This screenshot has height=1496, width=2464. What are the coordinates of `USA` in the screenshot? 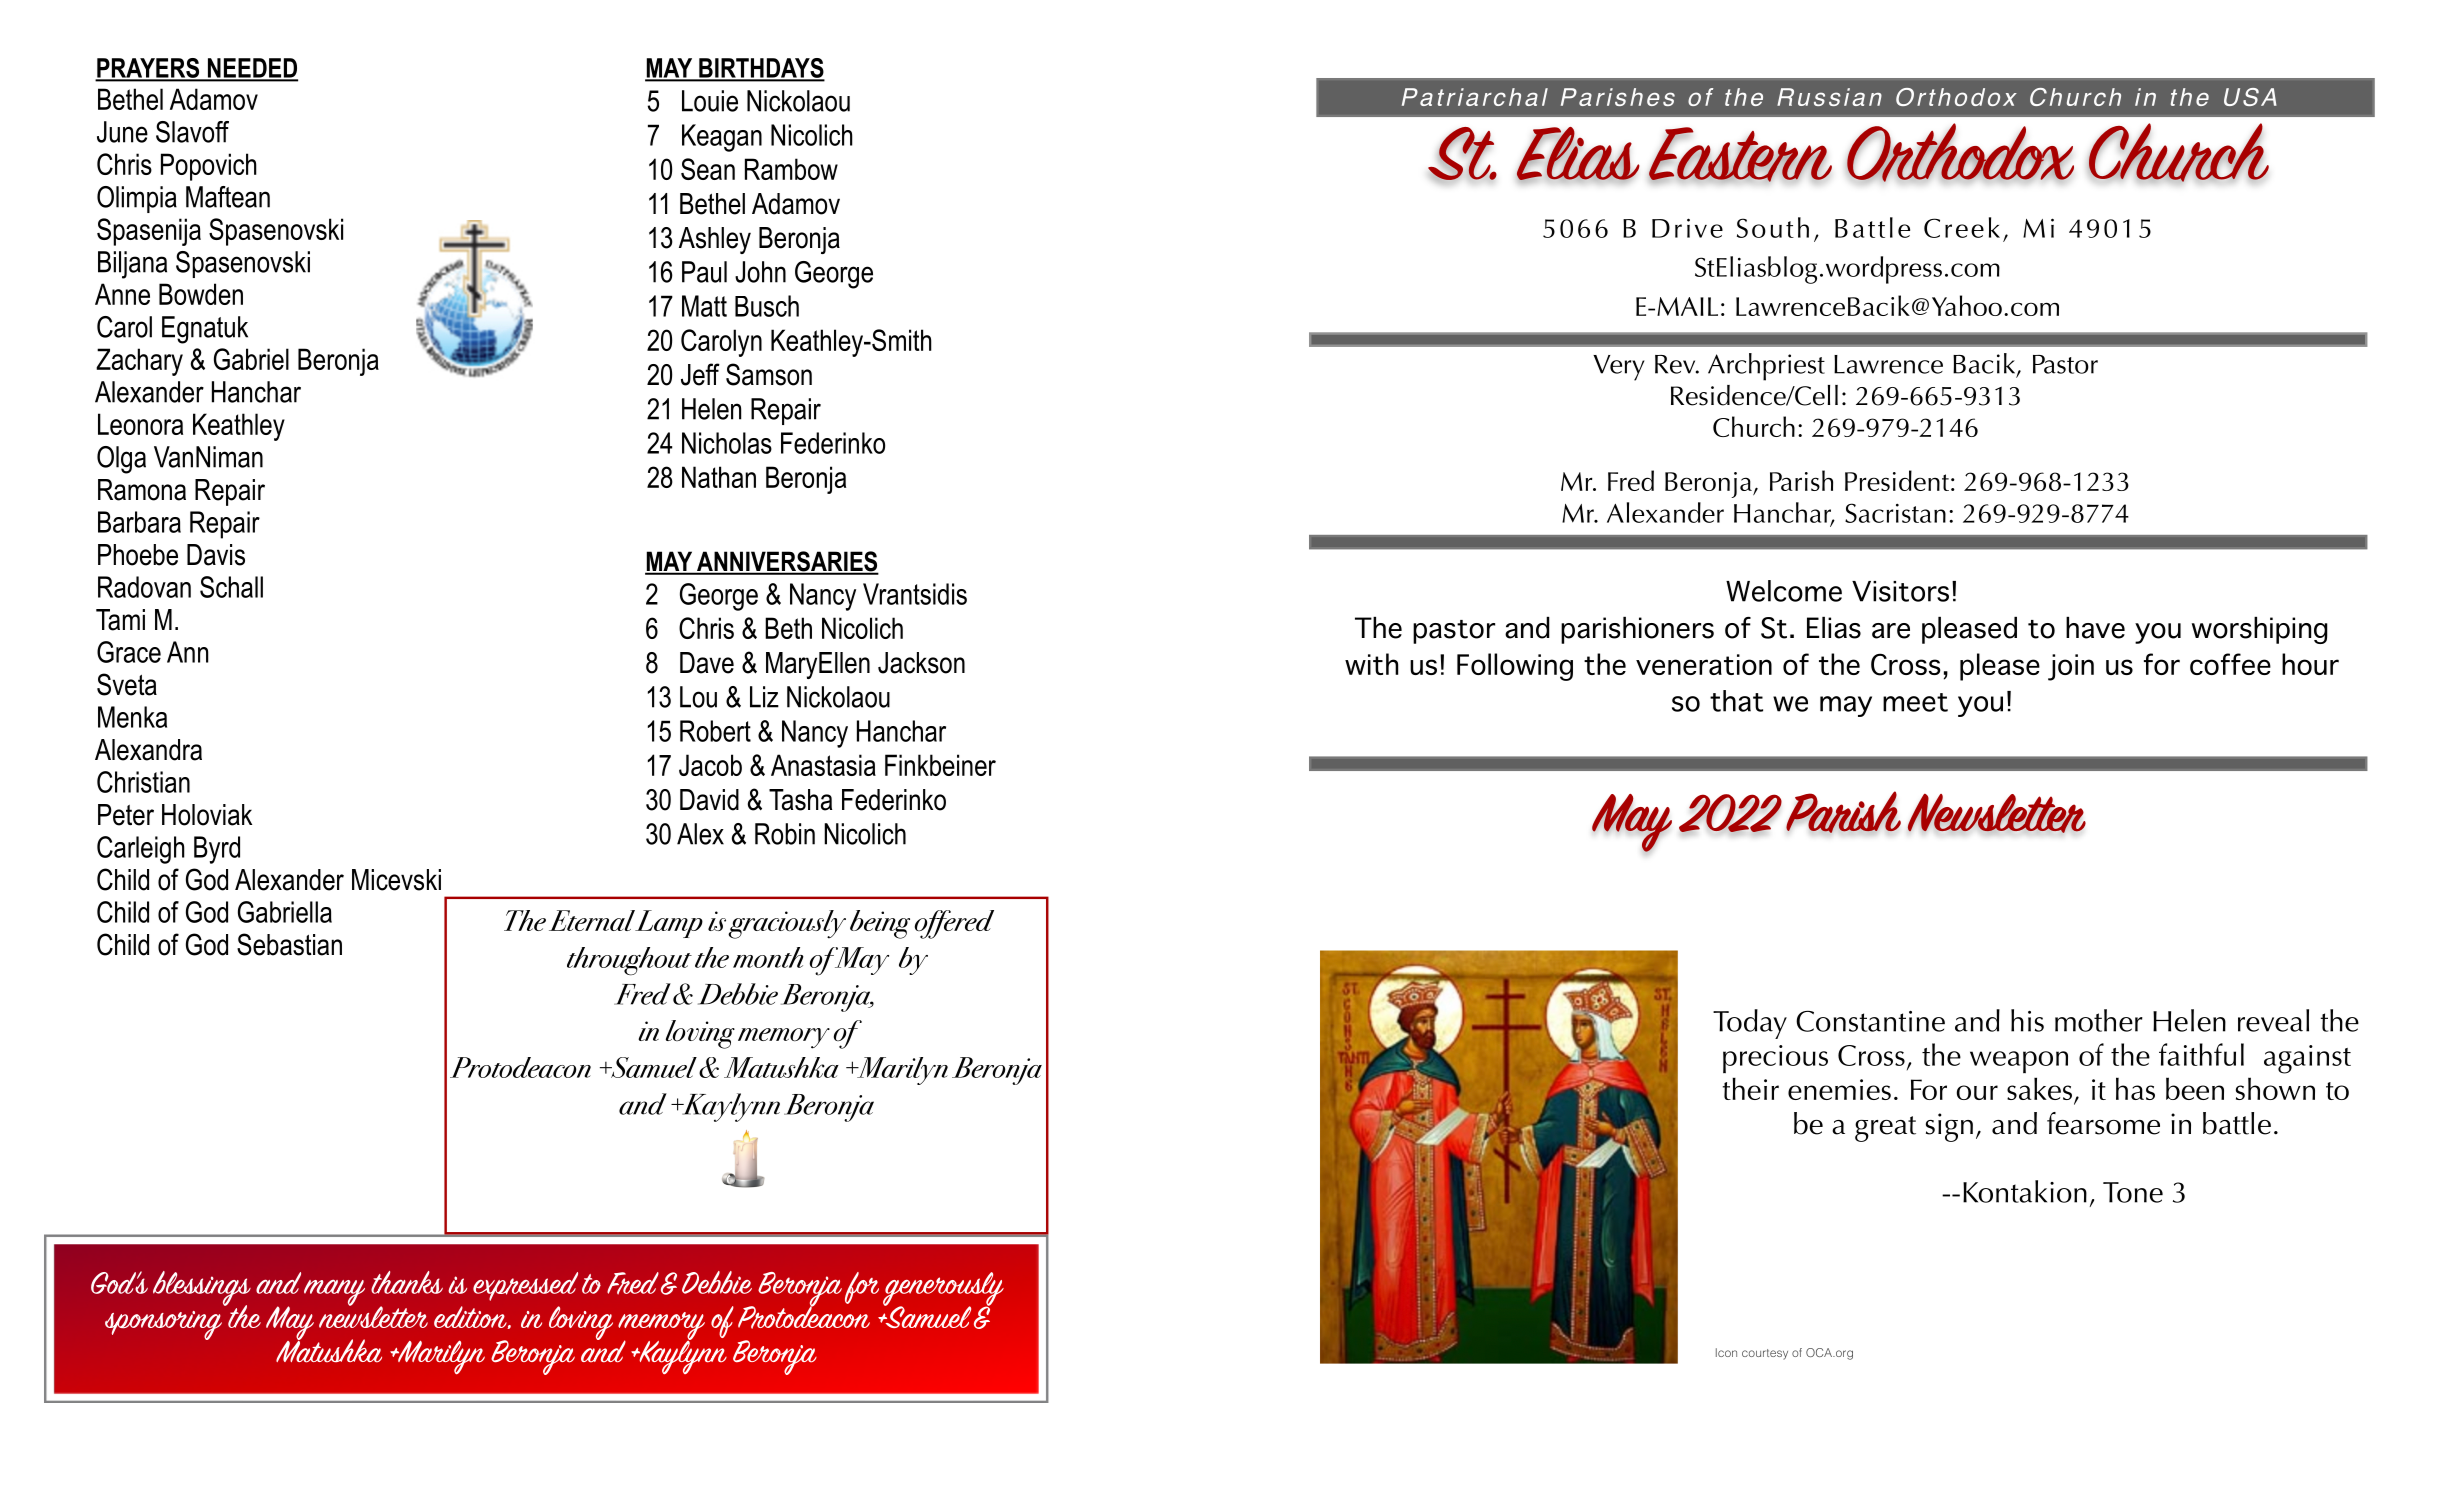 It's located at (2250, 97).
